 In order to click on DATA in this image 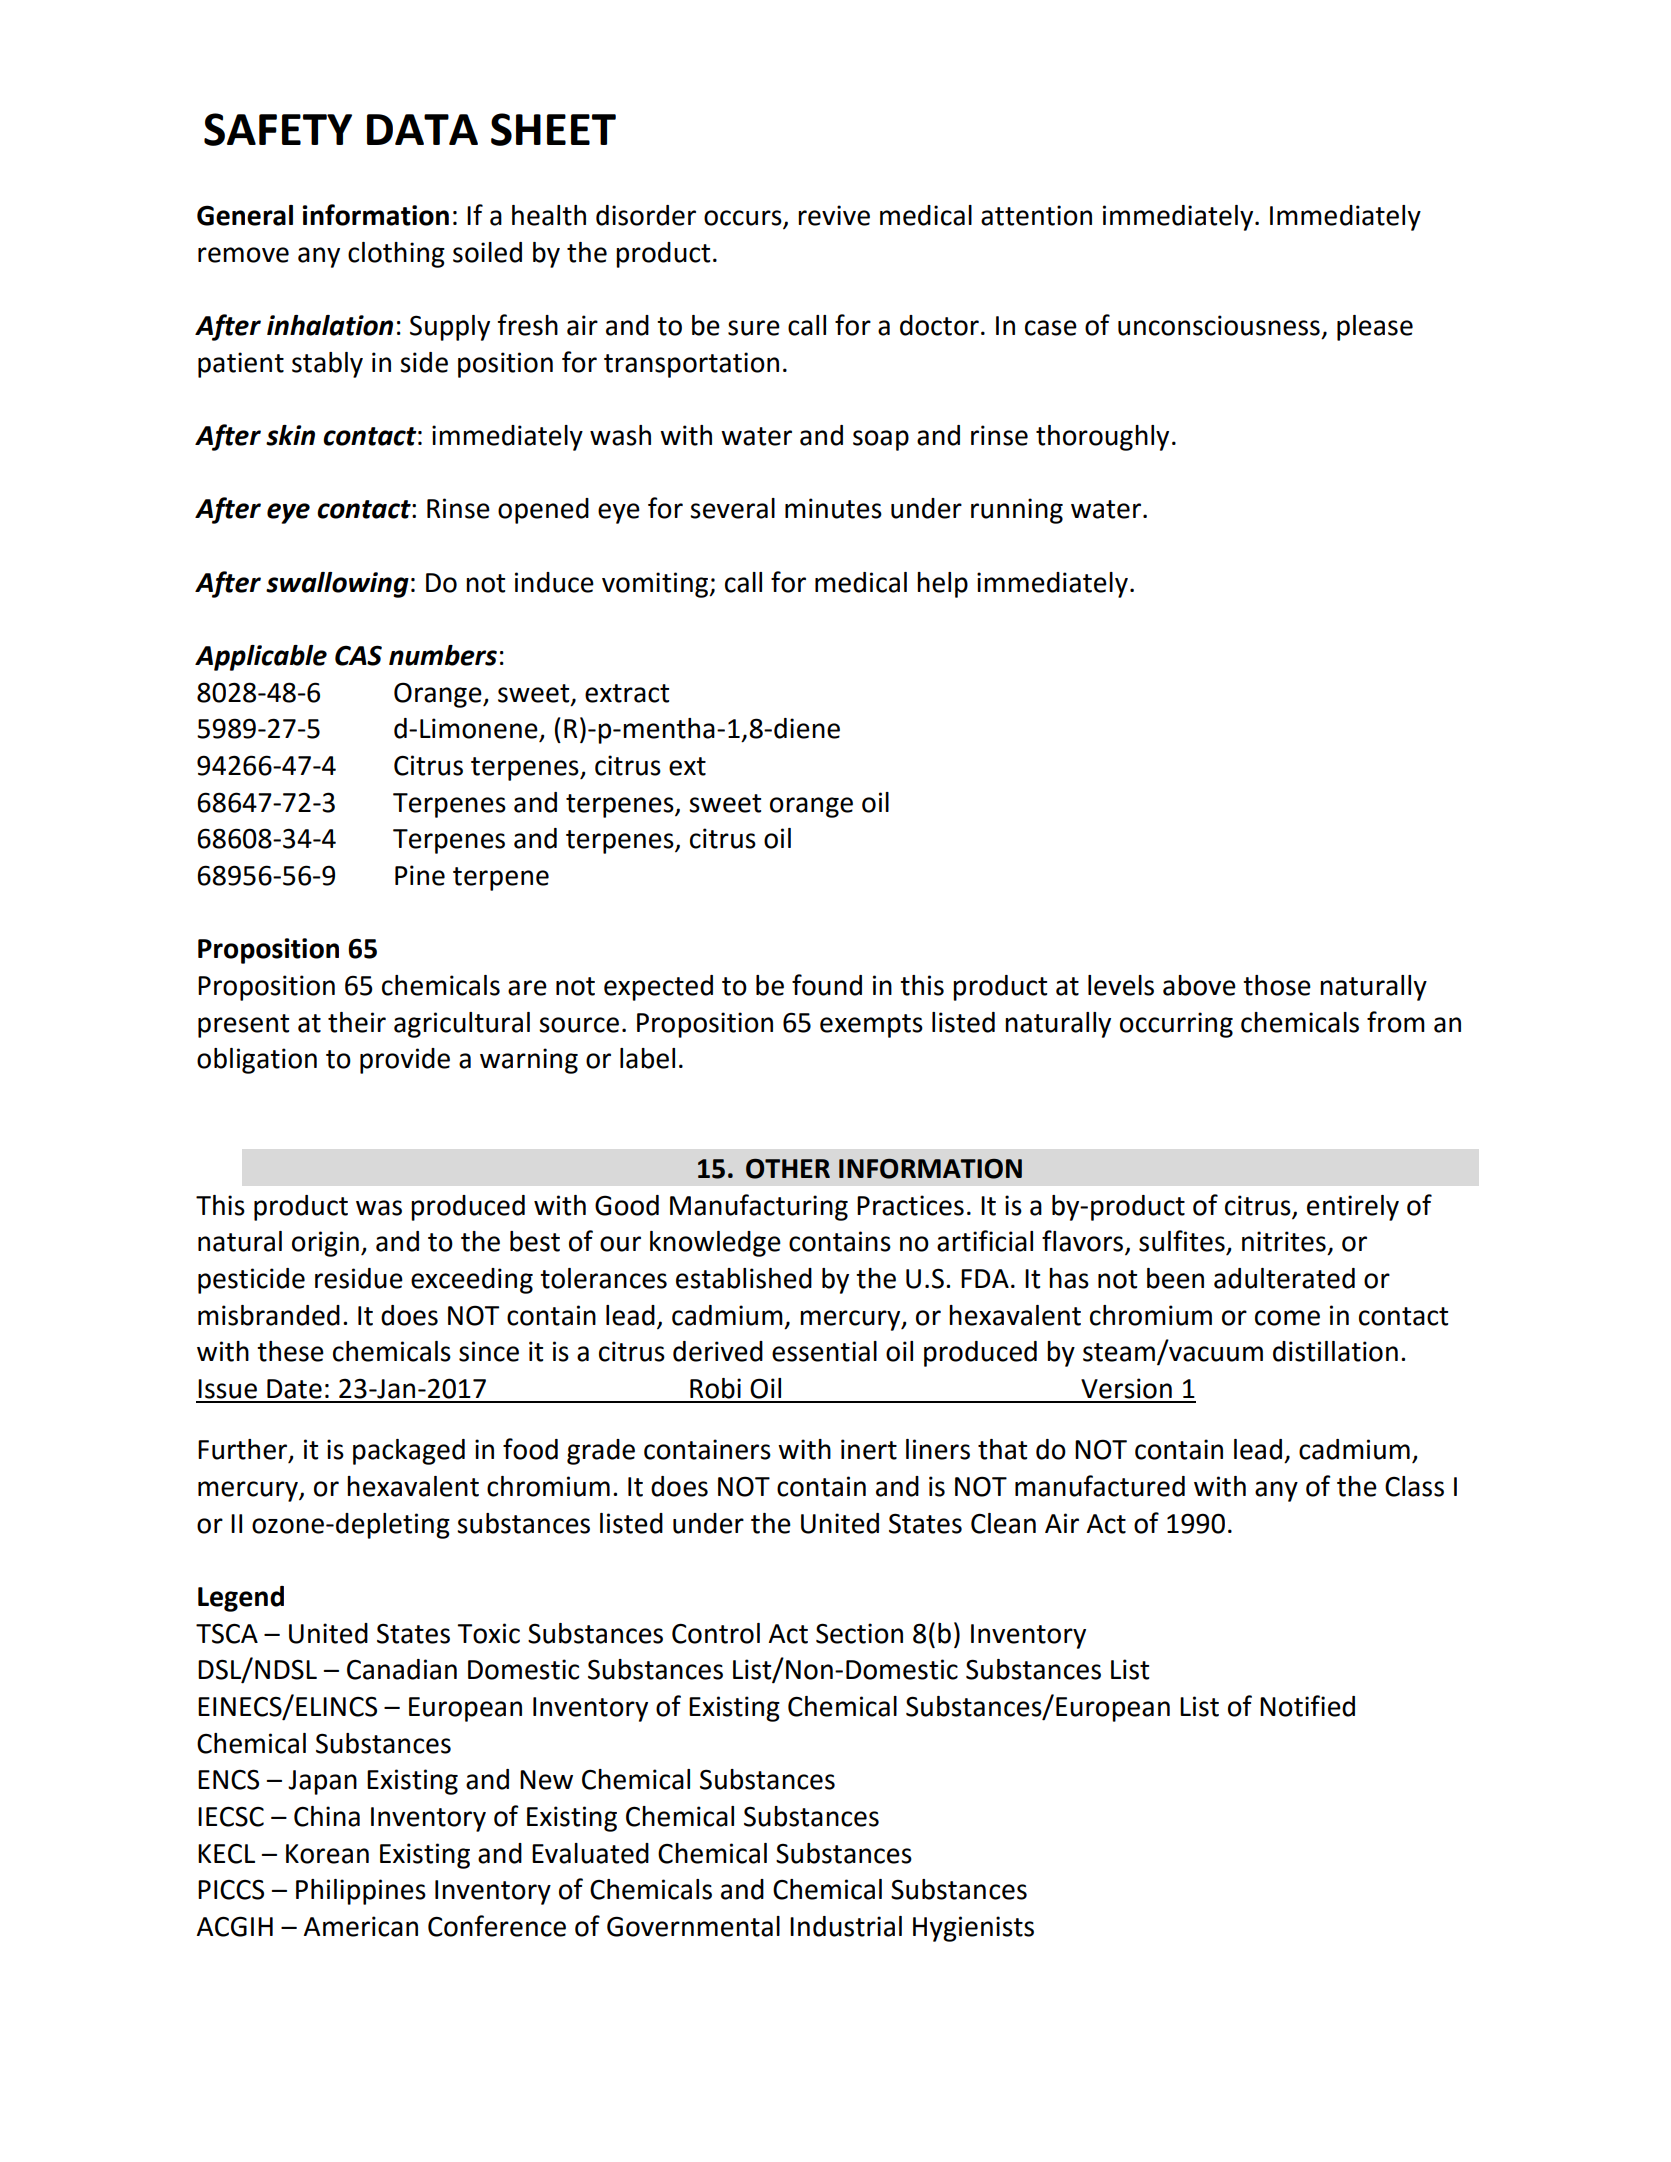, I will do `click(422, 129)`.
